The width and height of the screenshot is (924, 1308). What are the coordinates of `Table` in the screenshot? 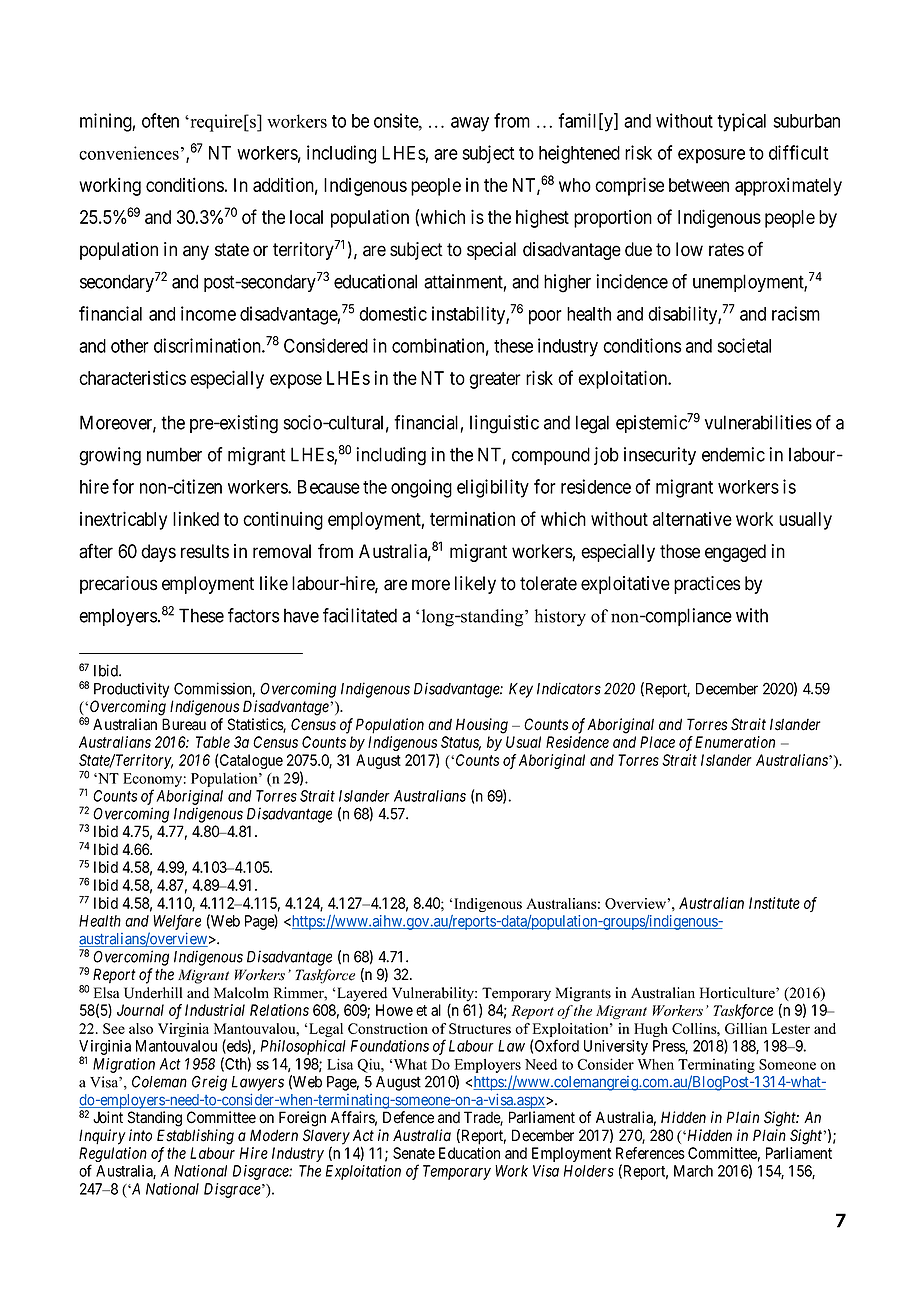 It's located at (213, 742).
